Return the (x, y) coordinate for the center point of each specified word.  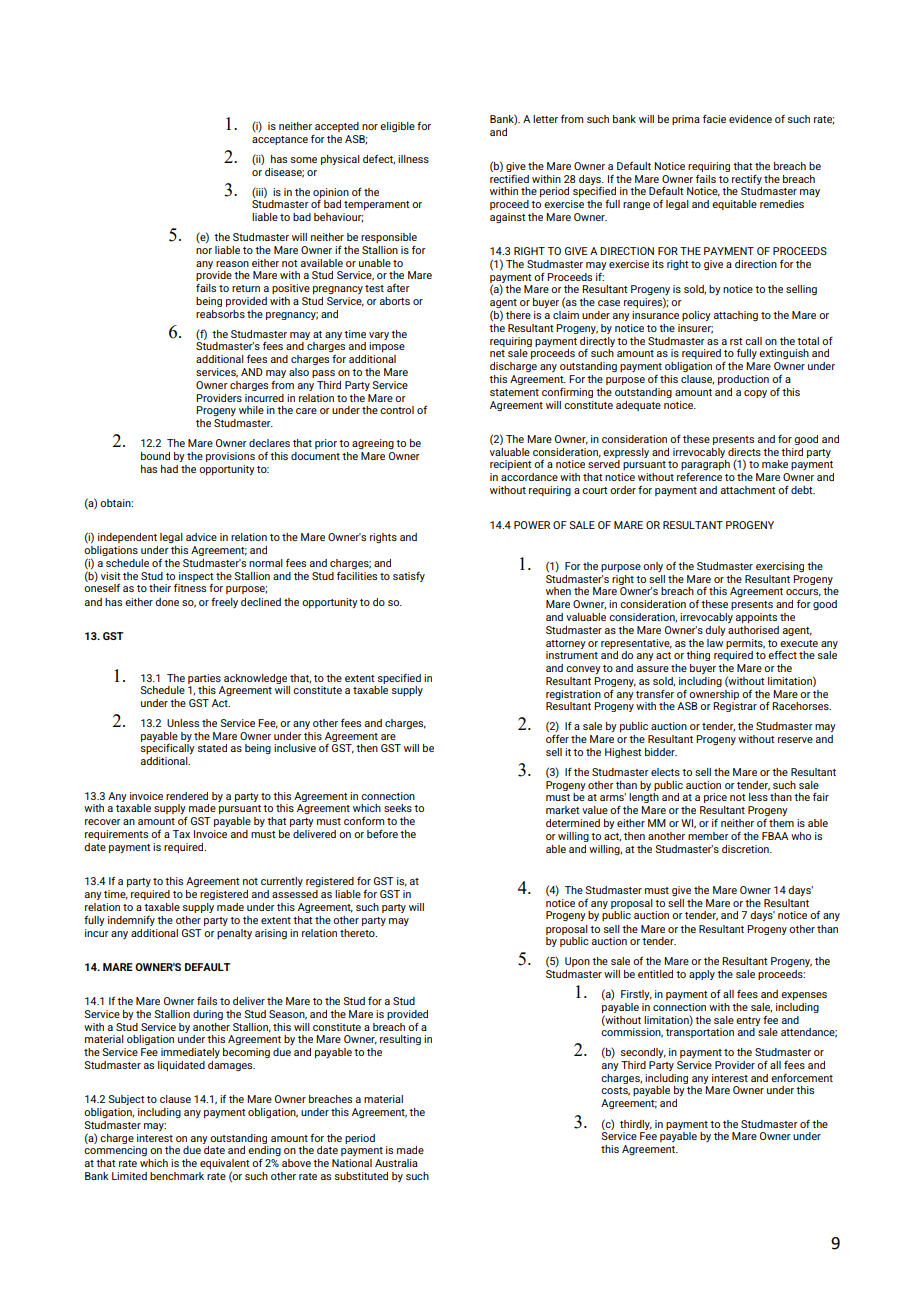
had (169, 469)
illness (413, 159)
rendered (187, 796)
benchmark (177, 1176)
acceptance (280, 140)
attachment (748, 490)
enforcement (802, 1078)
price (715, 798)
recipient (510, 465)
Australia (396, 1163)
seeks (398, 808)
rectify (747, 179)
